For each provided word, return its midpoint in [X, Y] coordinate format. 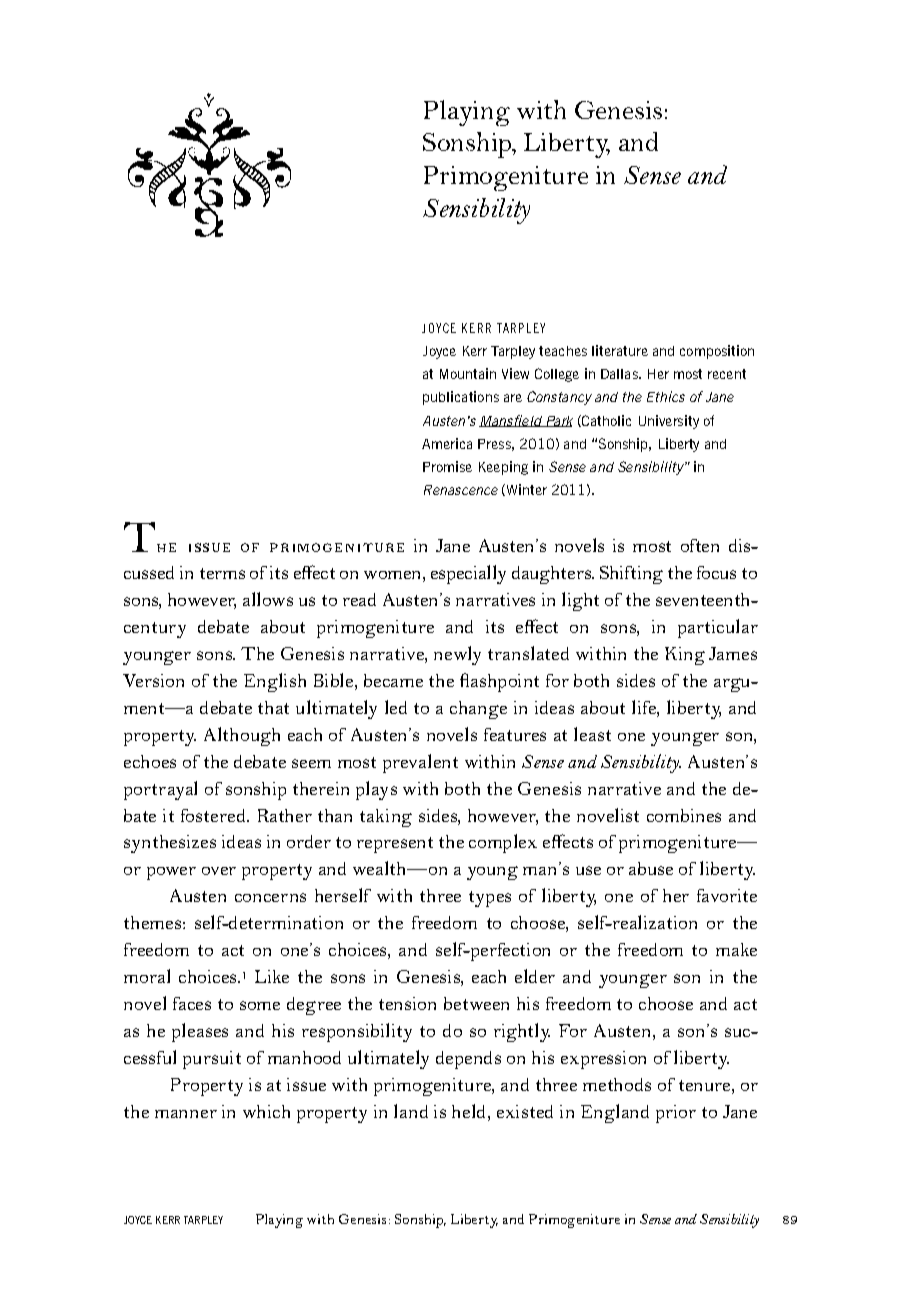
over [219, 871]
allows [268, 599]
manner [186, 1114]
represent [395, 845]
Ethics [666, 396]
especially [468, 574]
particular [718, 628]
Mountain [468, 373]
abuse [651, 868]
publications [461, 398]
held [468, 1111]
